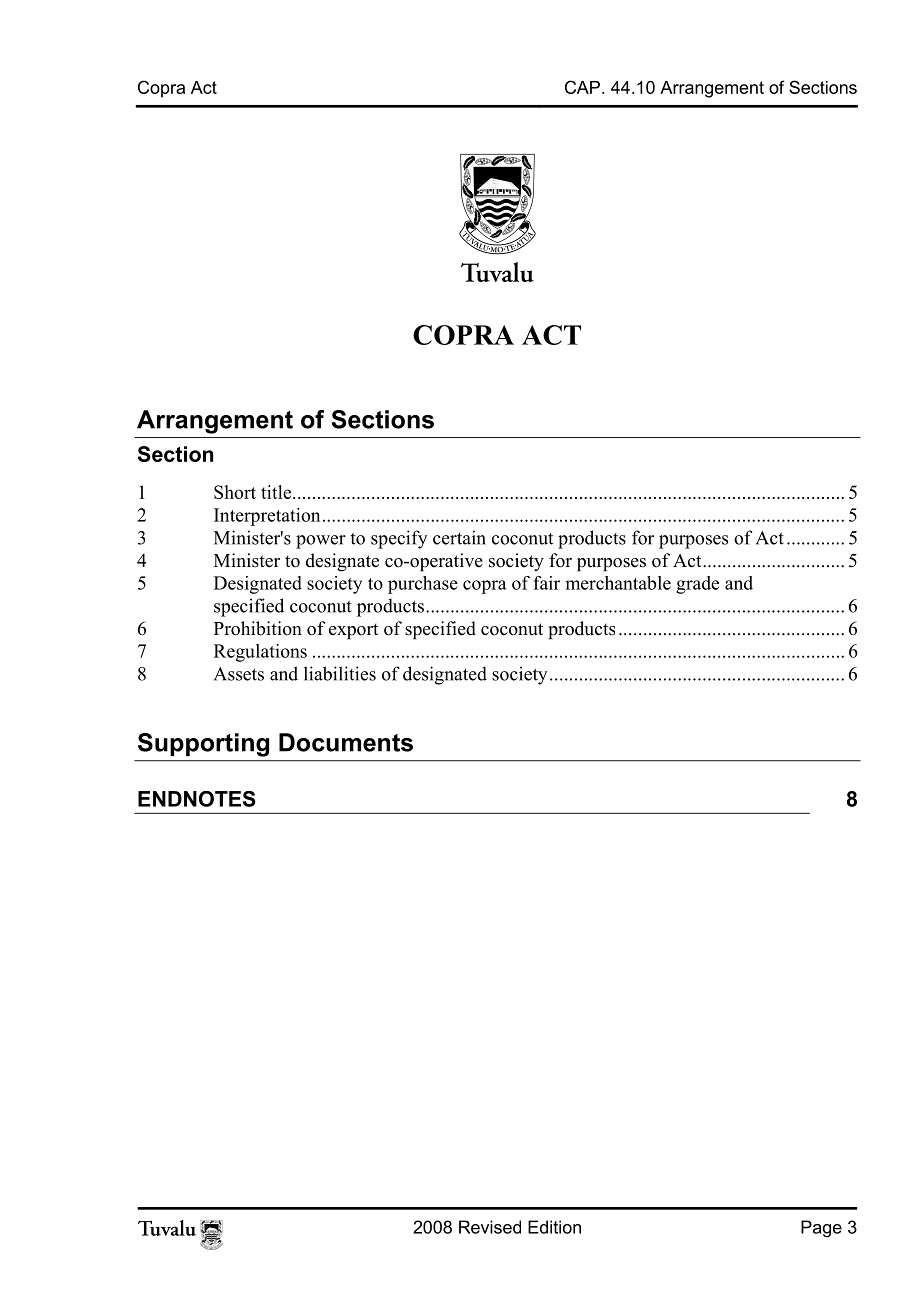 The width and height of the screenshot is (924, 1307). I want to click on CAP, so click(582, 87).
